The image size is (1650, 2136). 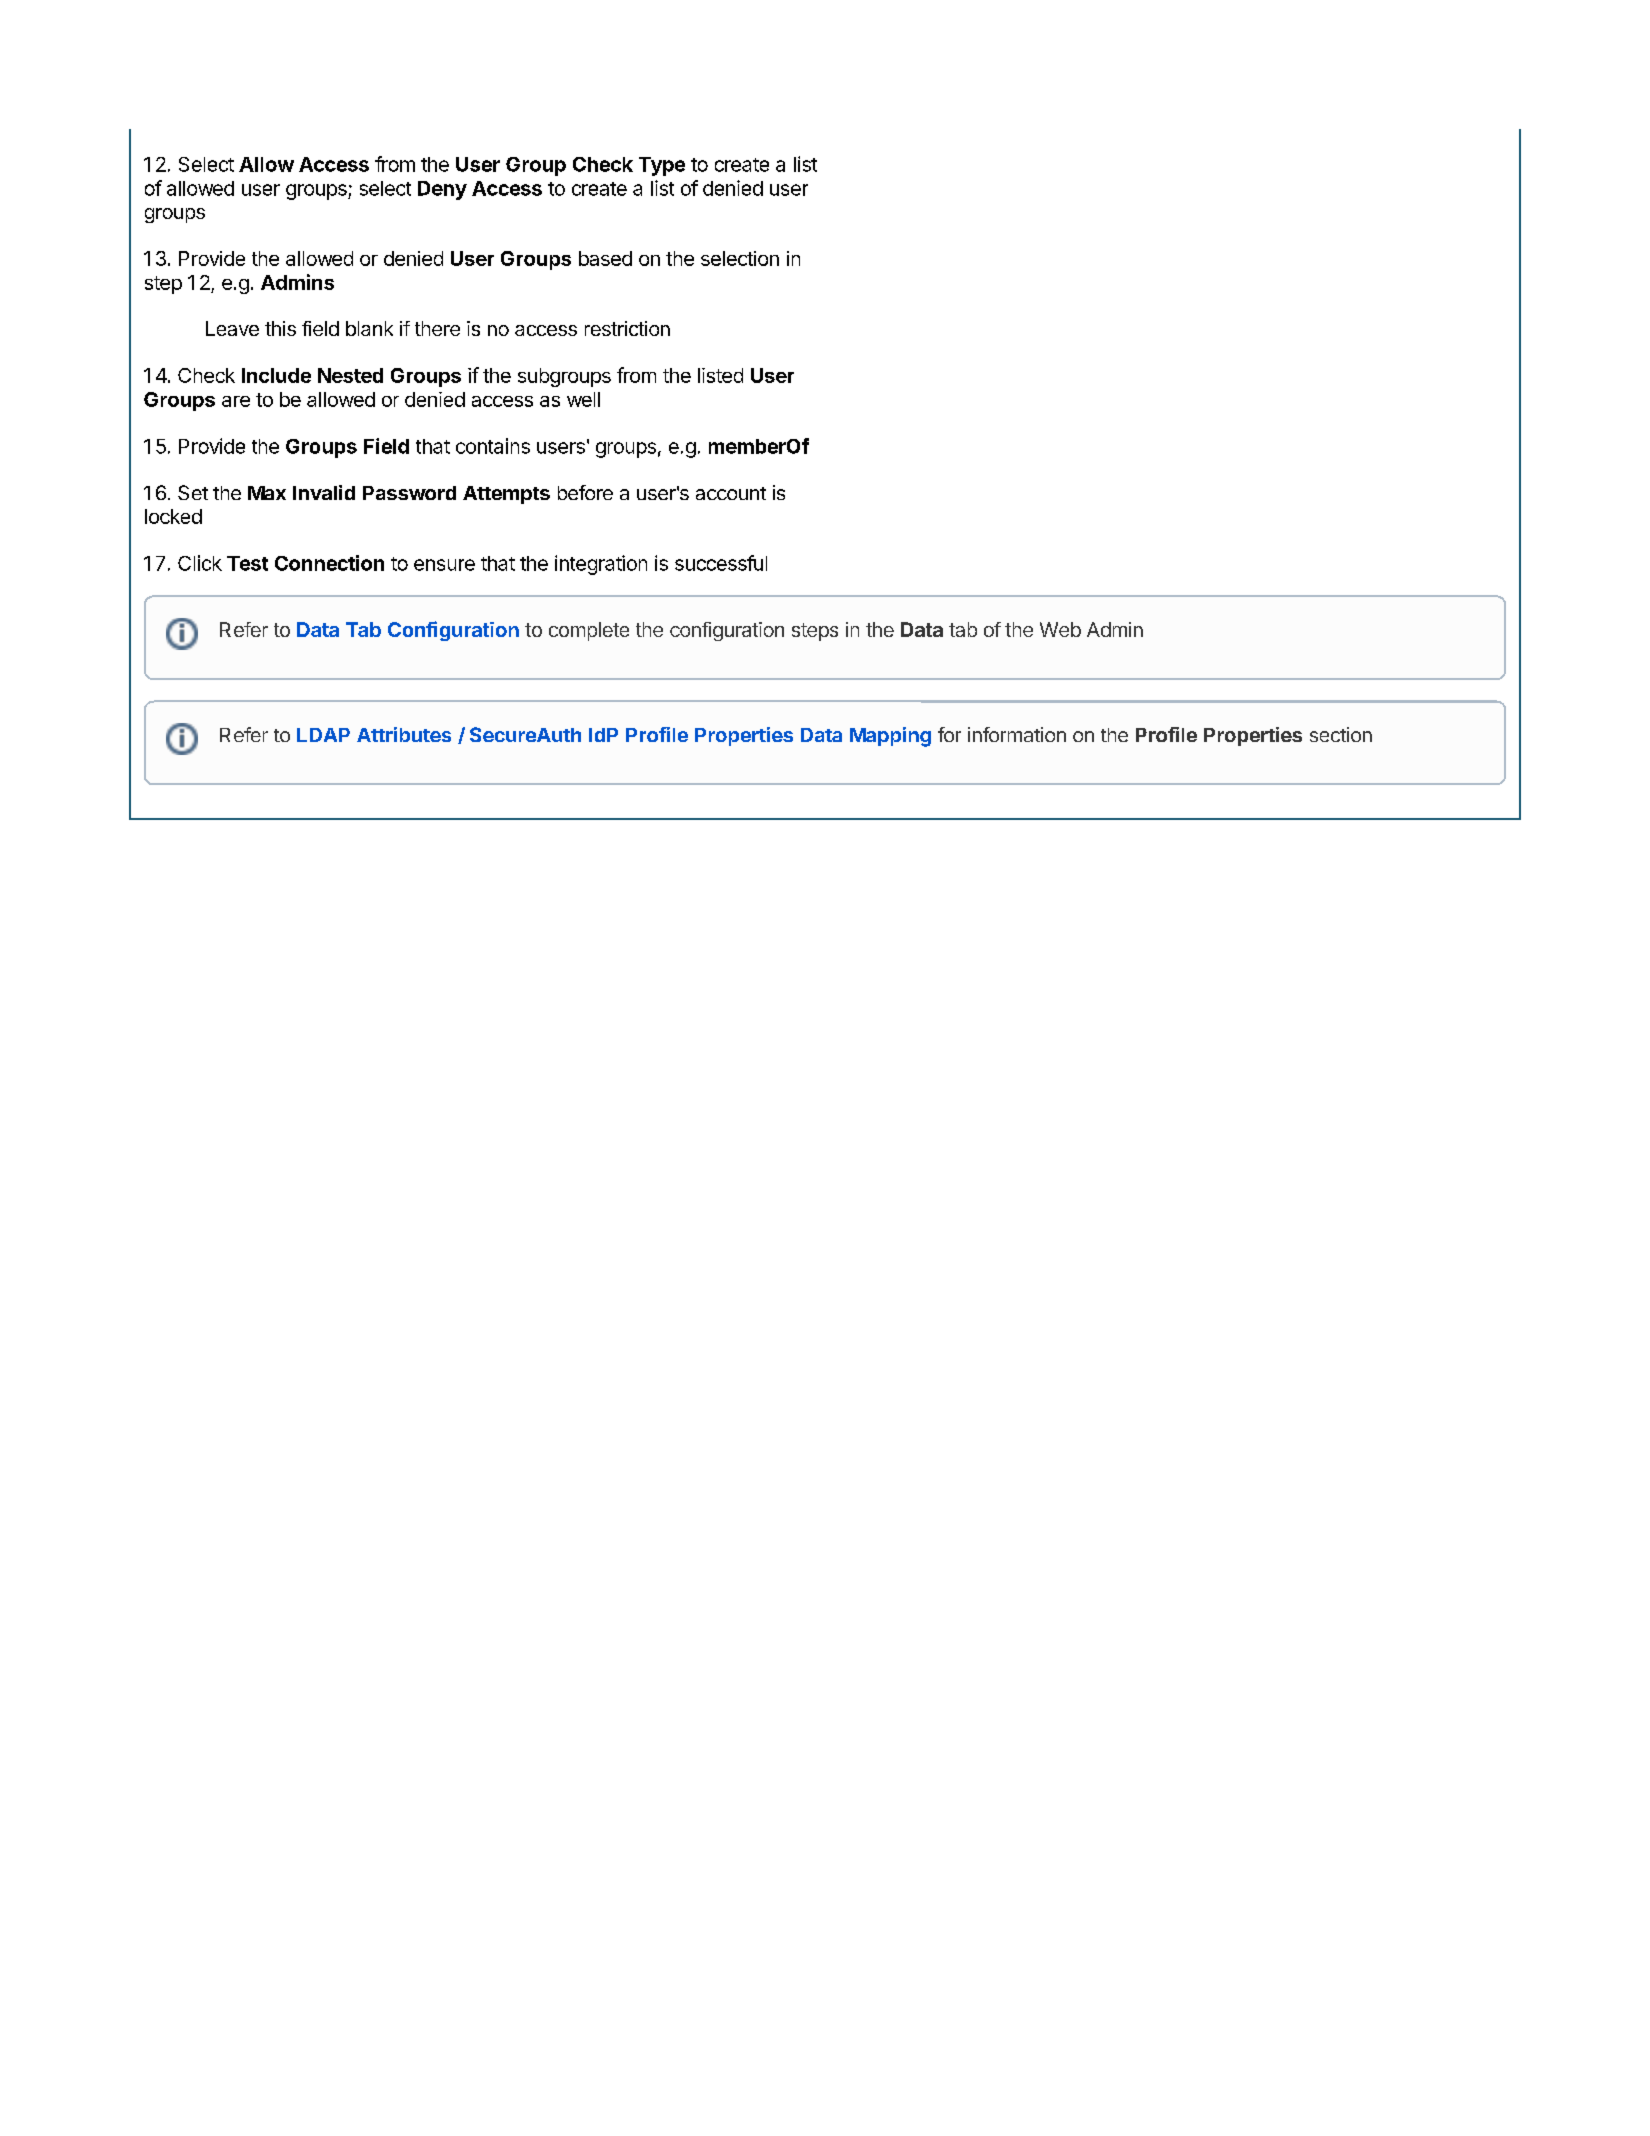 I want to click on before, so click(x=585, y=492).
